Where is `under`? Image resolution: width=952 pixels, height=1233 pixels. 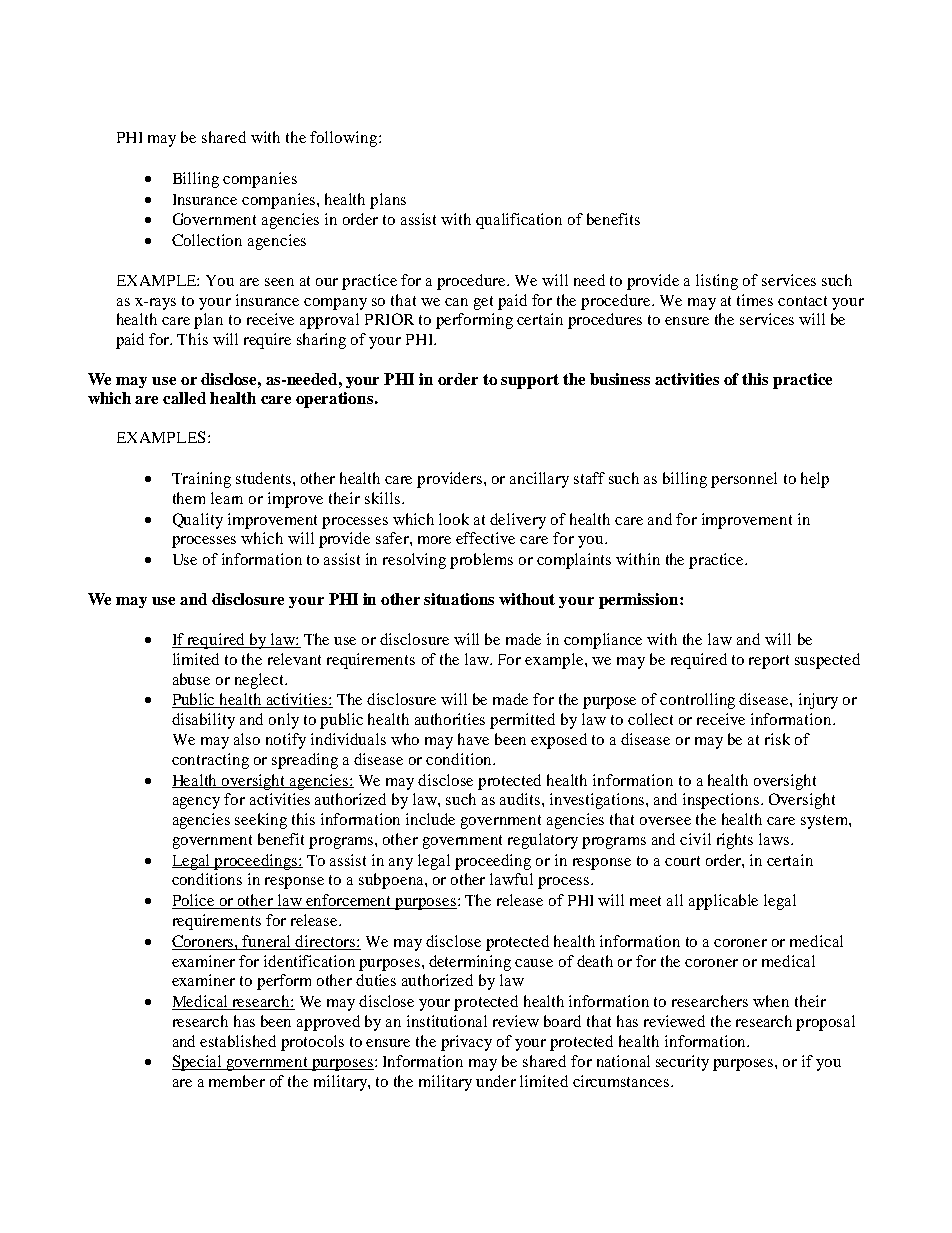
under is located at coordinates (496, 1081).
